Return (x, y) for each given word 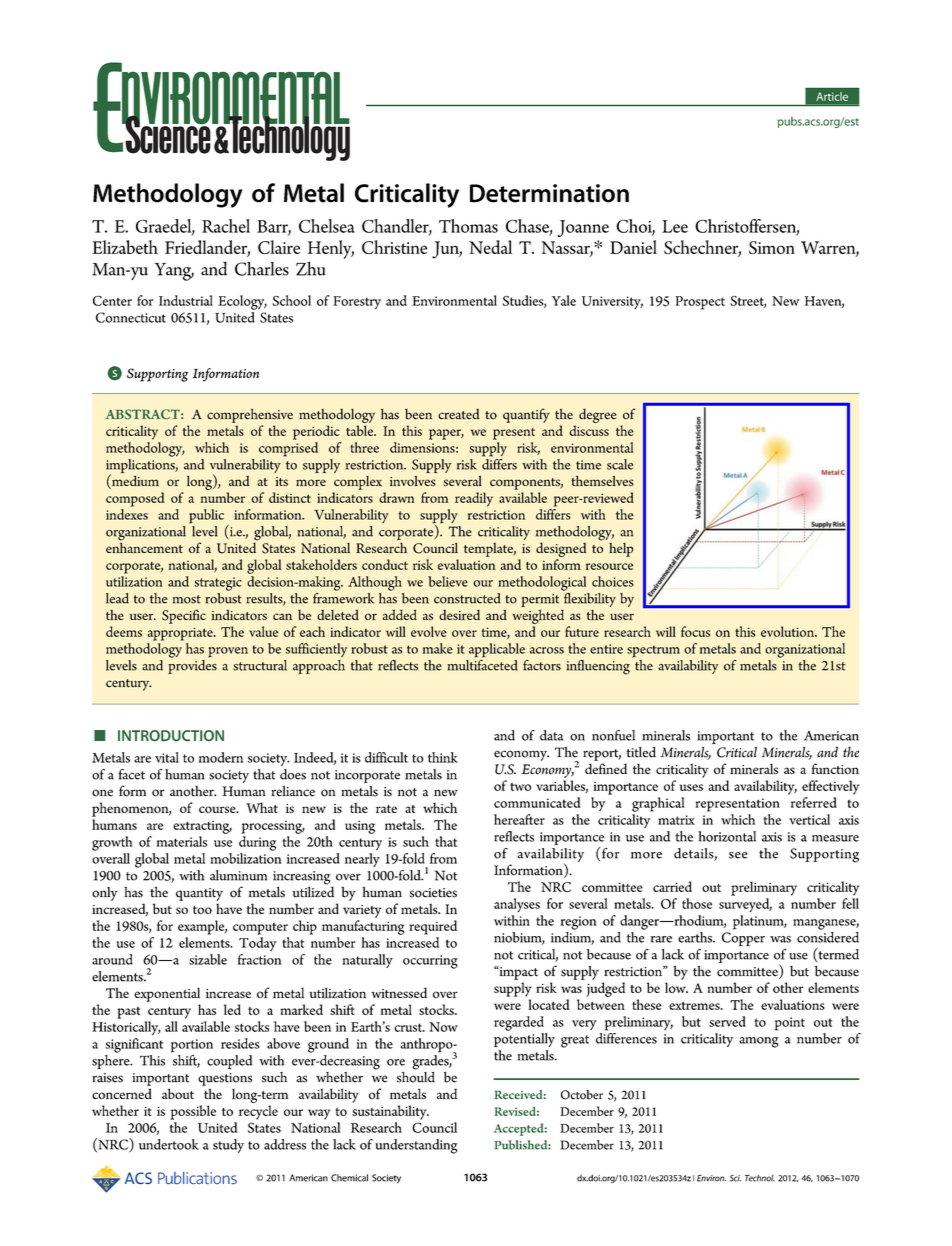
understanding (416, 1146)
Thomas (468, 226)
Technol (760, 1178)
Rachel (226, 226)
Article (832, 96)
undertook (169, 1144)
